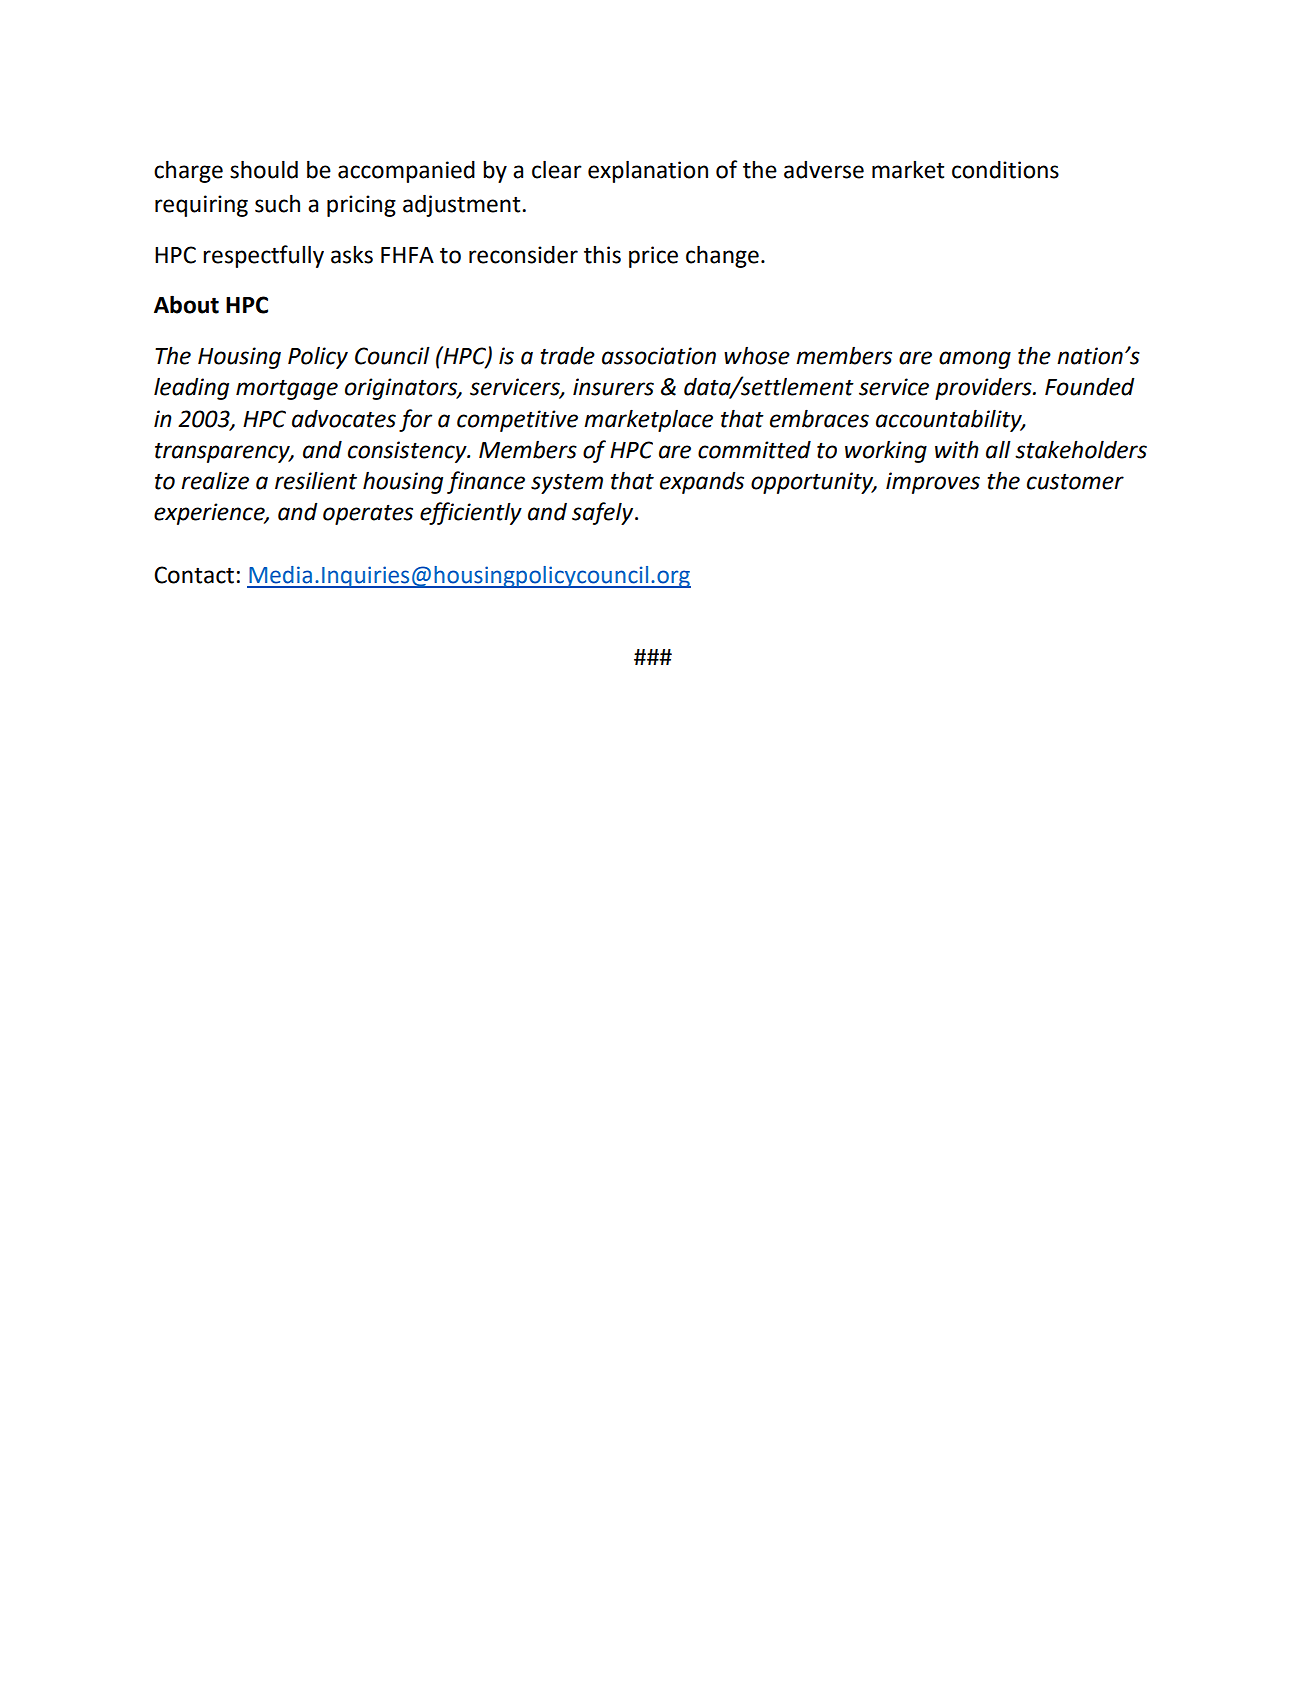  Describe the element at coordinates (984, 388) in the screenshot. I see `providers` at that location.
